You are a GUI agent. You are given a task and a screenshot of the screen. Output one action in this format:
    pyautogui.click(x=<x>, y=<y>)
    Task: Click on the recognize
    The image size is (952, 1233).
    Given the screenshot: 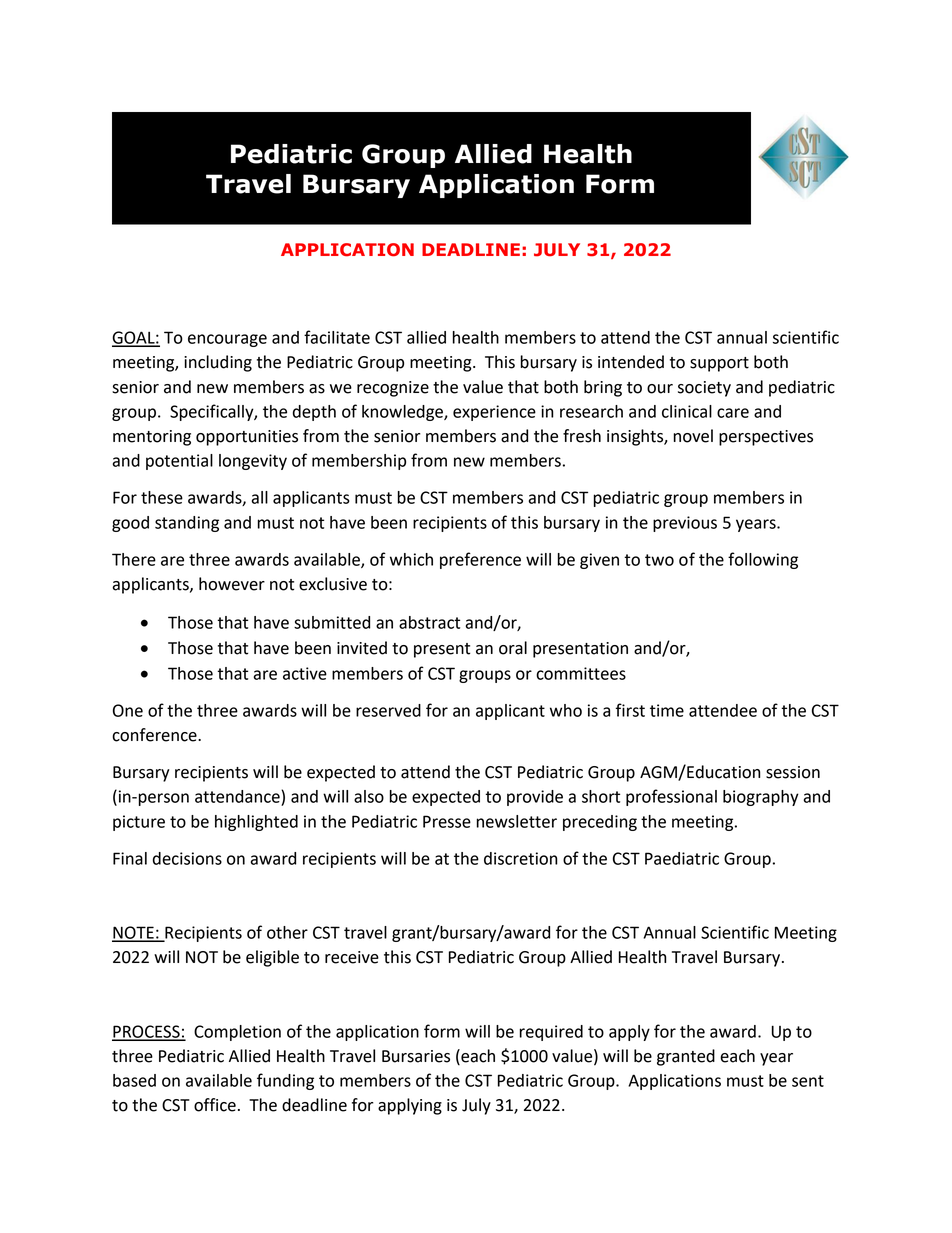 What is the action you would take?
    pyautogui.click(x=393, y=389)
